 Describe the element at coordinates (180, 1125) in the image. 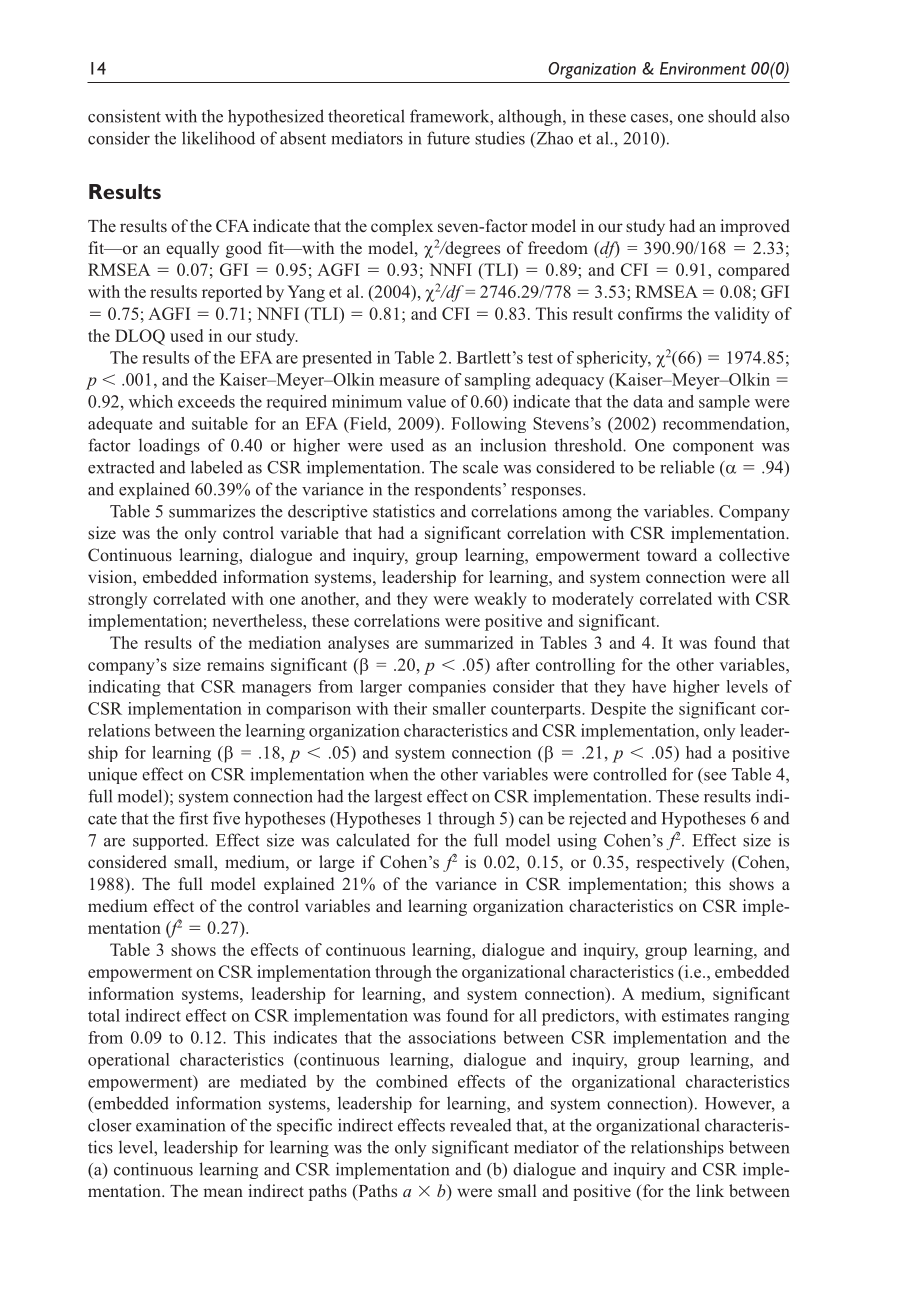

I see `examination` at that location.
